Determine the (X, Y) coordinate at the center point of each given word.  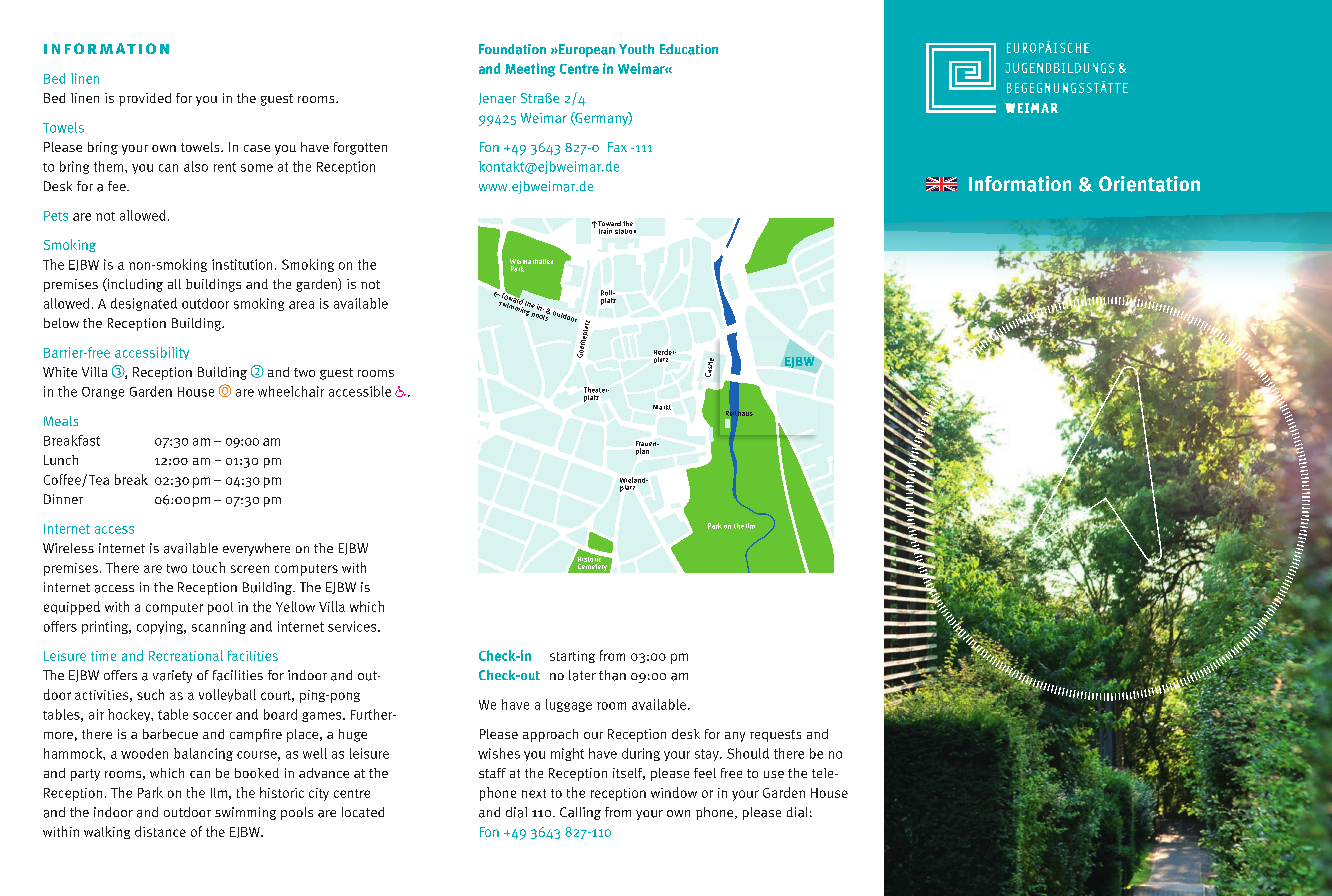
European (586, 50)
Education (689, 49)
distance (160, 831)
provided (145, 99)
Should (748, 753)
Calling (580, 813)
